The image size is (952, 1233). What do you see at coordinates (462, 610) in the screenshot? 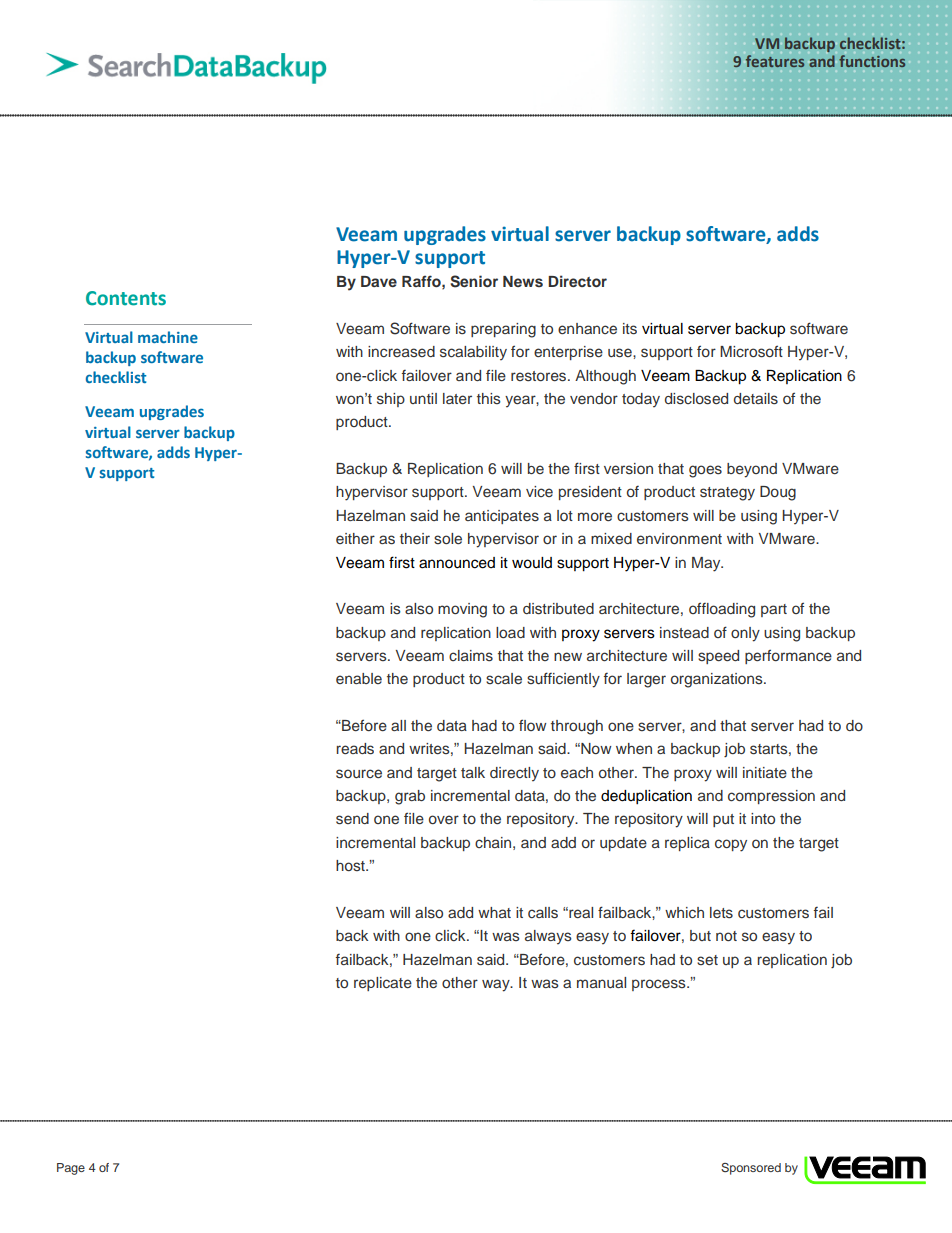
I see `moving` at bounding box center [462, 610].
